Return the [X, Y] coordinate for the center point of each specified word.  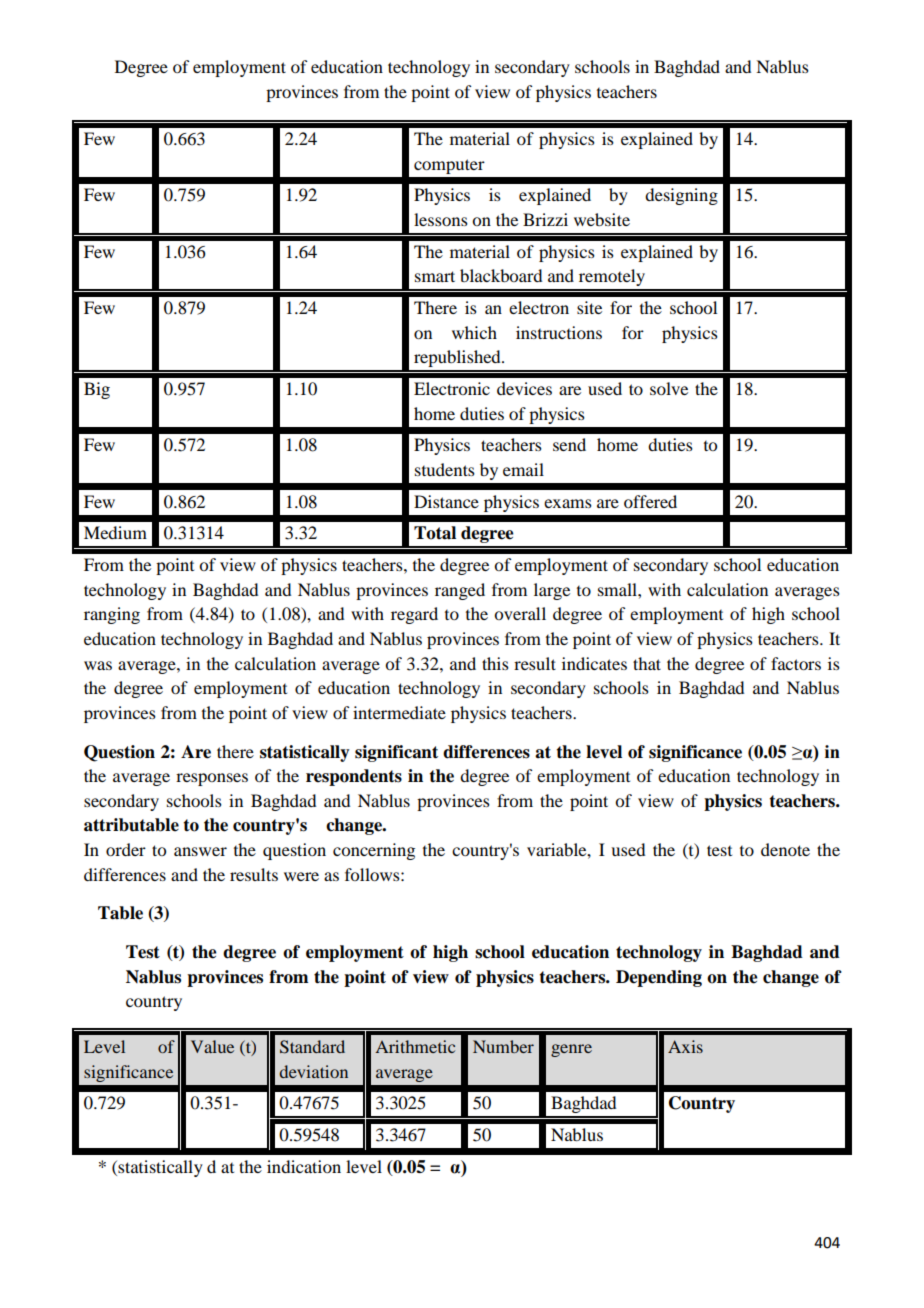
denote [785, 849]
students [445, 469]
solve [669, 388]
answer [200, 851]
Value [212, 1046]
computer [449, 166]
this [495, 663]
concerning [374, 851]
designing [681, 196]
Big [97, 390]
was [98, 665]
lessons [441, 219]
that [647, 663]
